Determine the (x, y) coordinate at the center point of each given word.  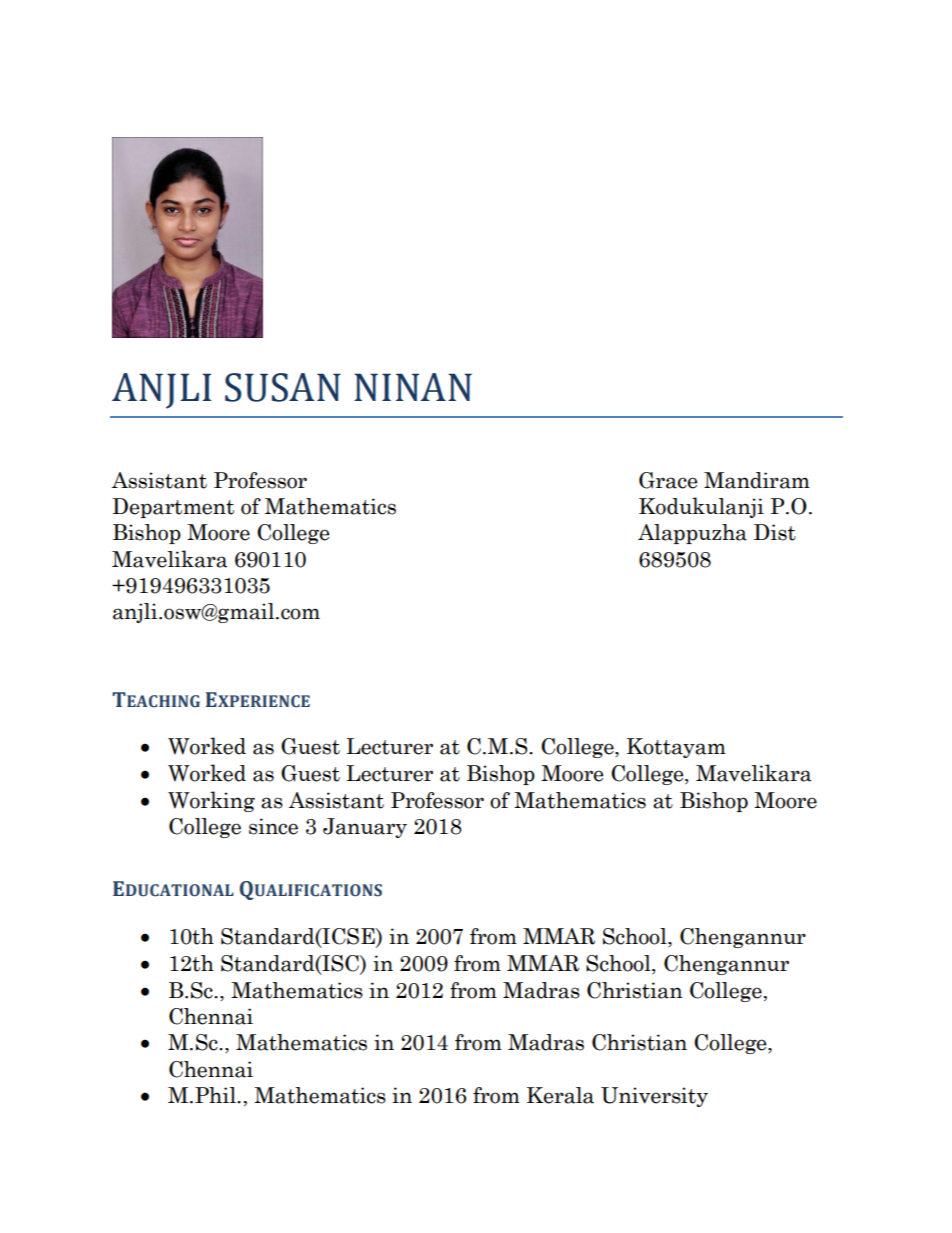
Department (173, 508)
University (654, 1097)
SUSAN (283, 387)
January (365, 828)
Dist (775, 532)
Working (211, 801)
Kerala (560, 1095)
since (273, 826)
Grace (668, 480)
